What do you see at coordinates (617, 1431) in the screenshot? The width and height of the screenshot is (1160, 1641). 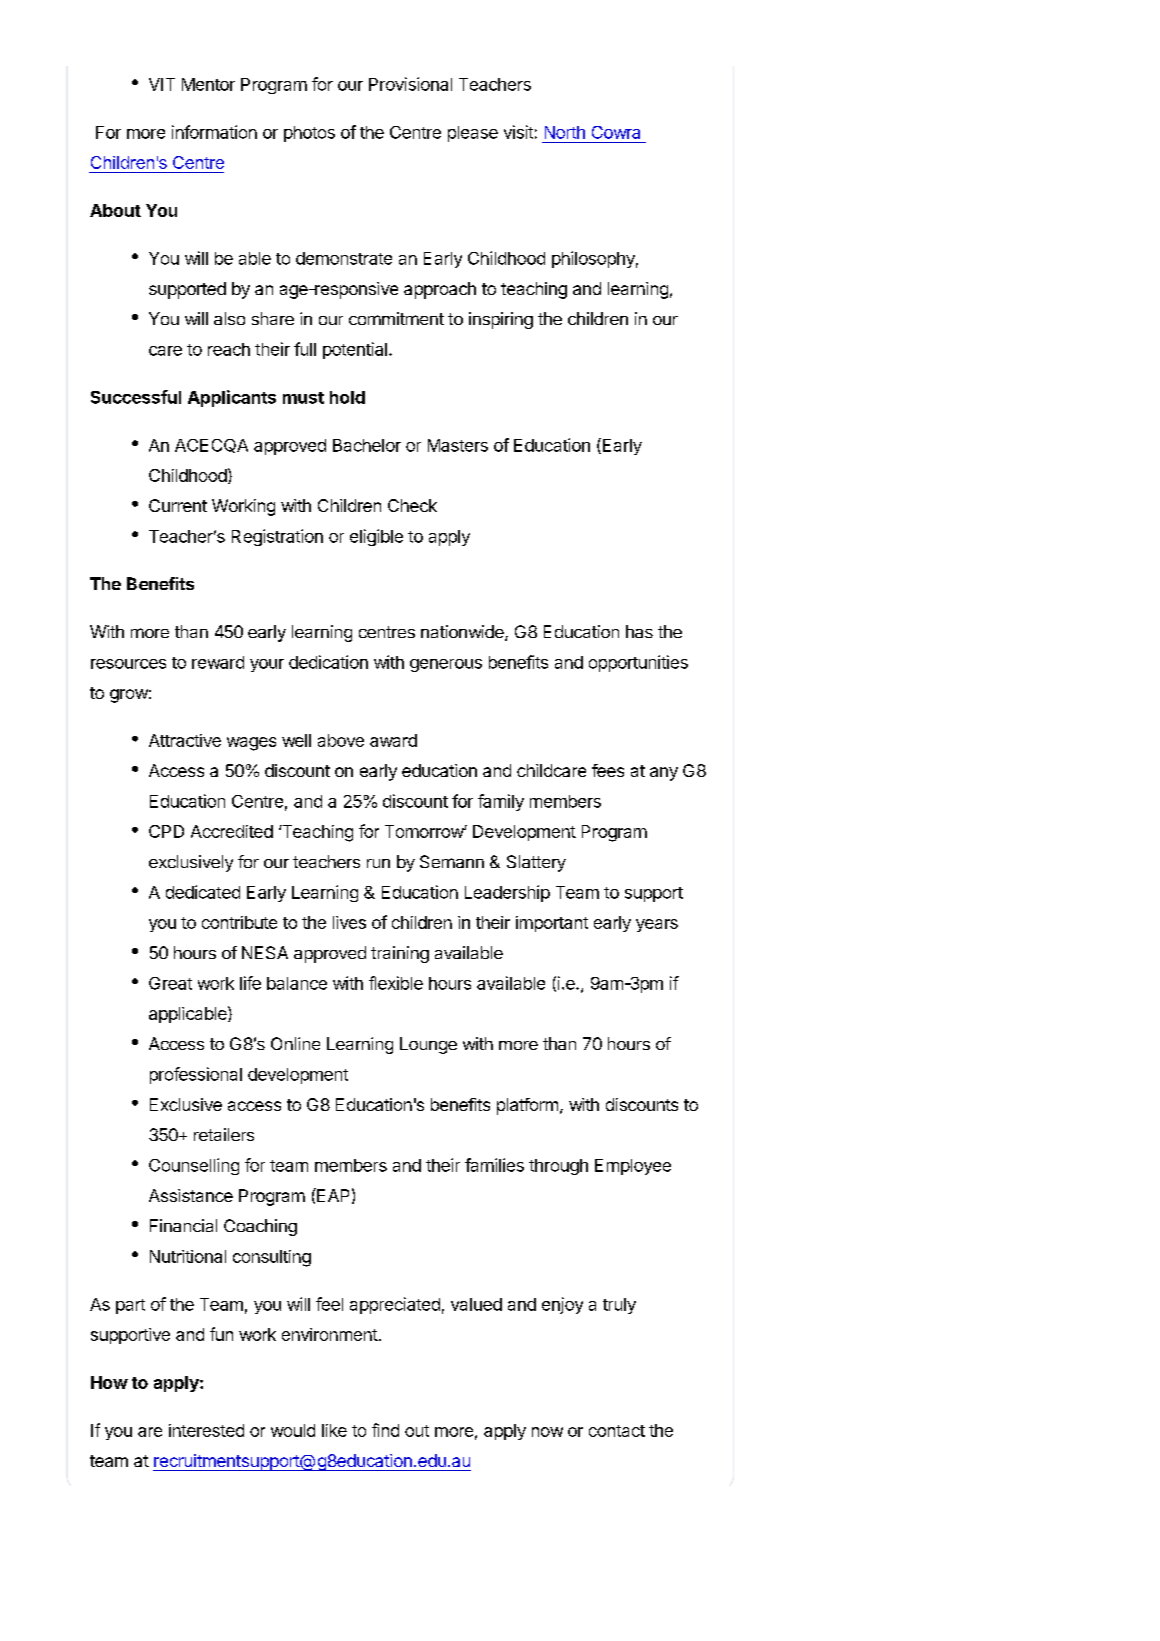 I see `contact` at bounding box center [617, 1431].
